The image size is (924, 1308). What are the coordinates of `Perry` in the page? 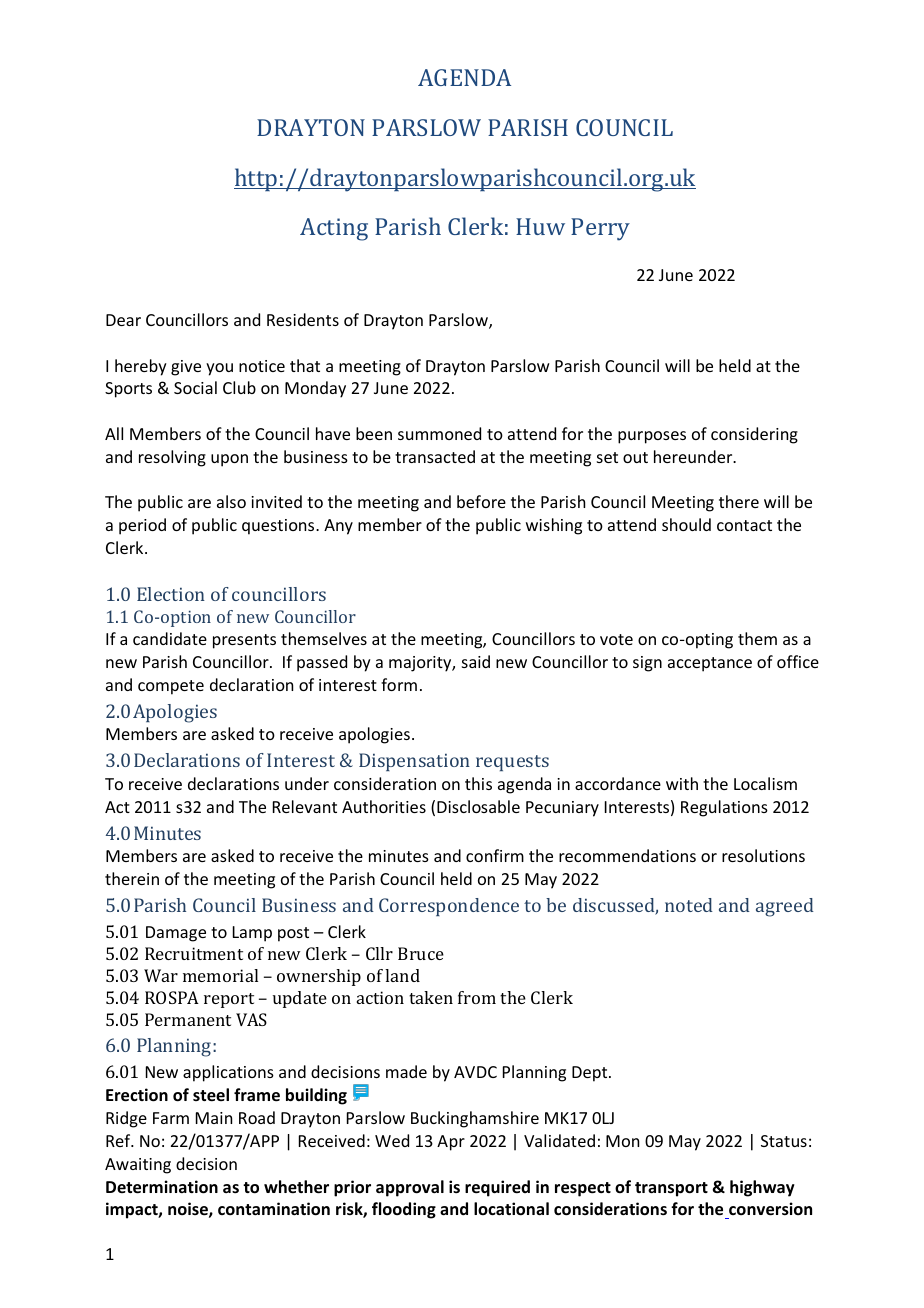 It's located at (600, 229).
